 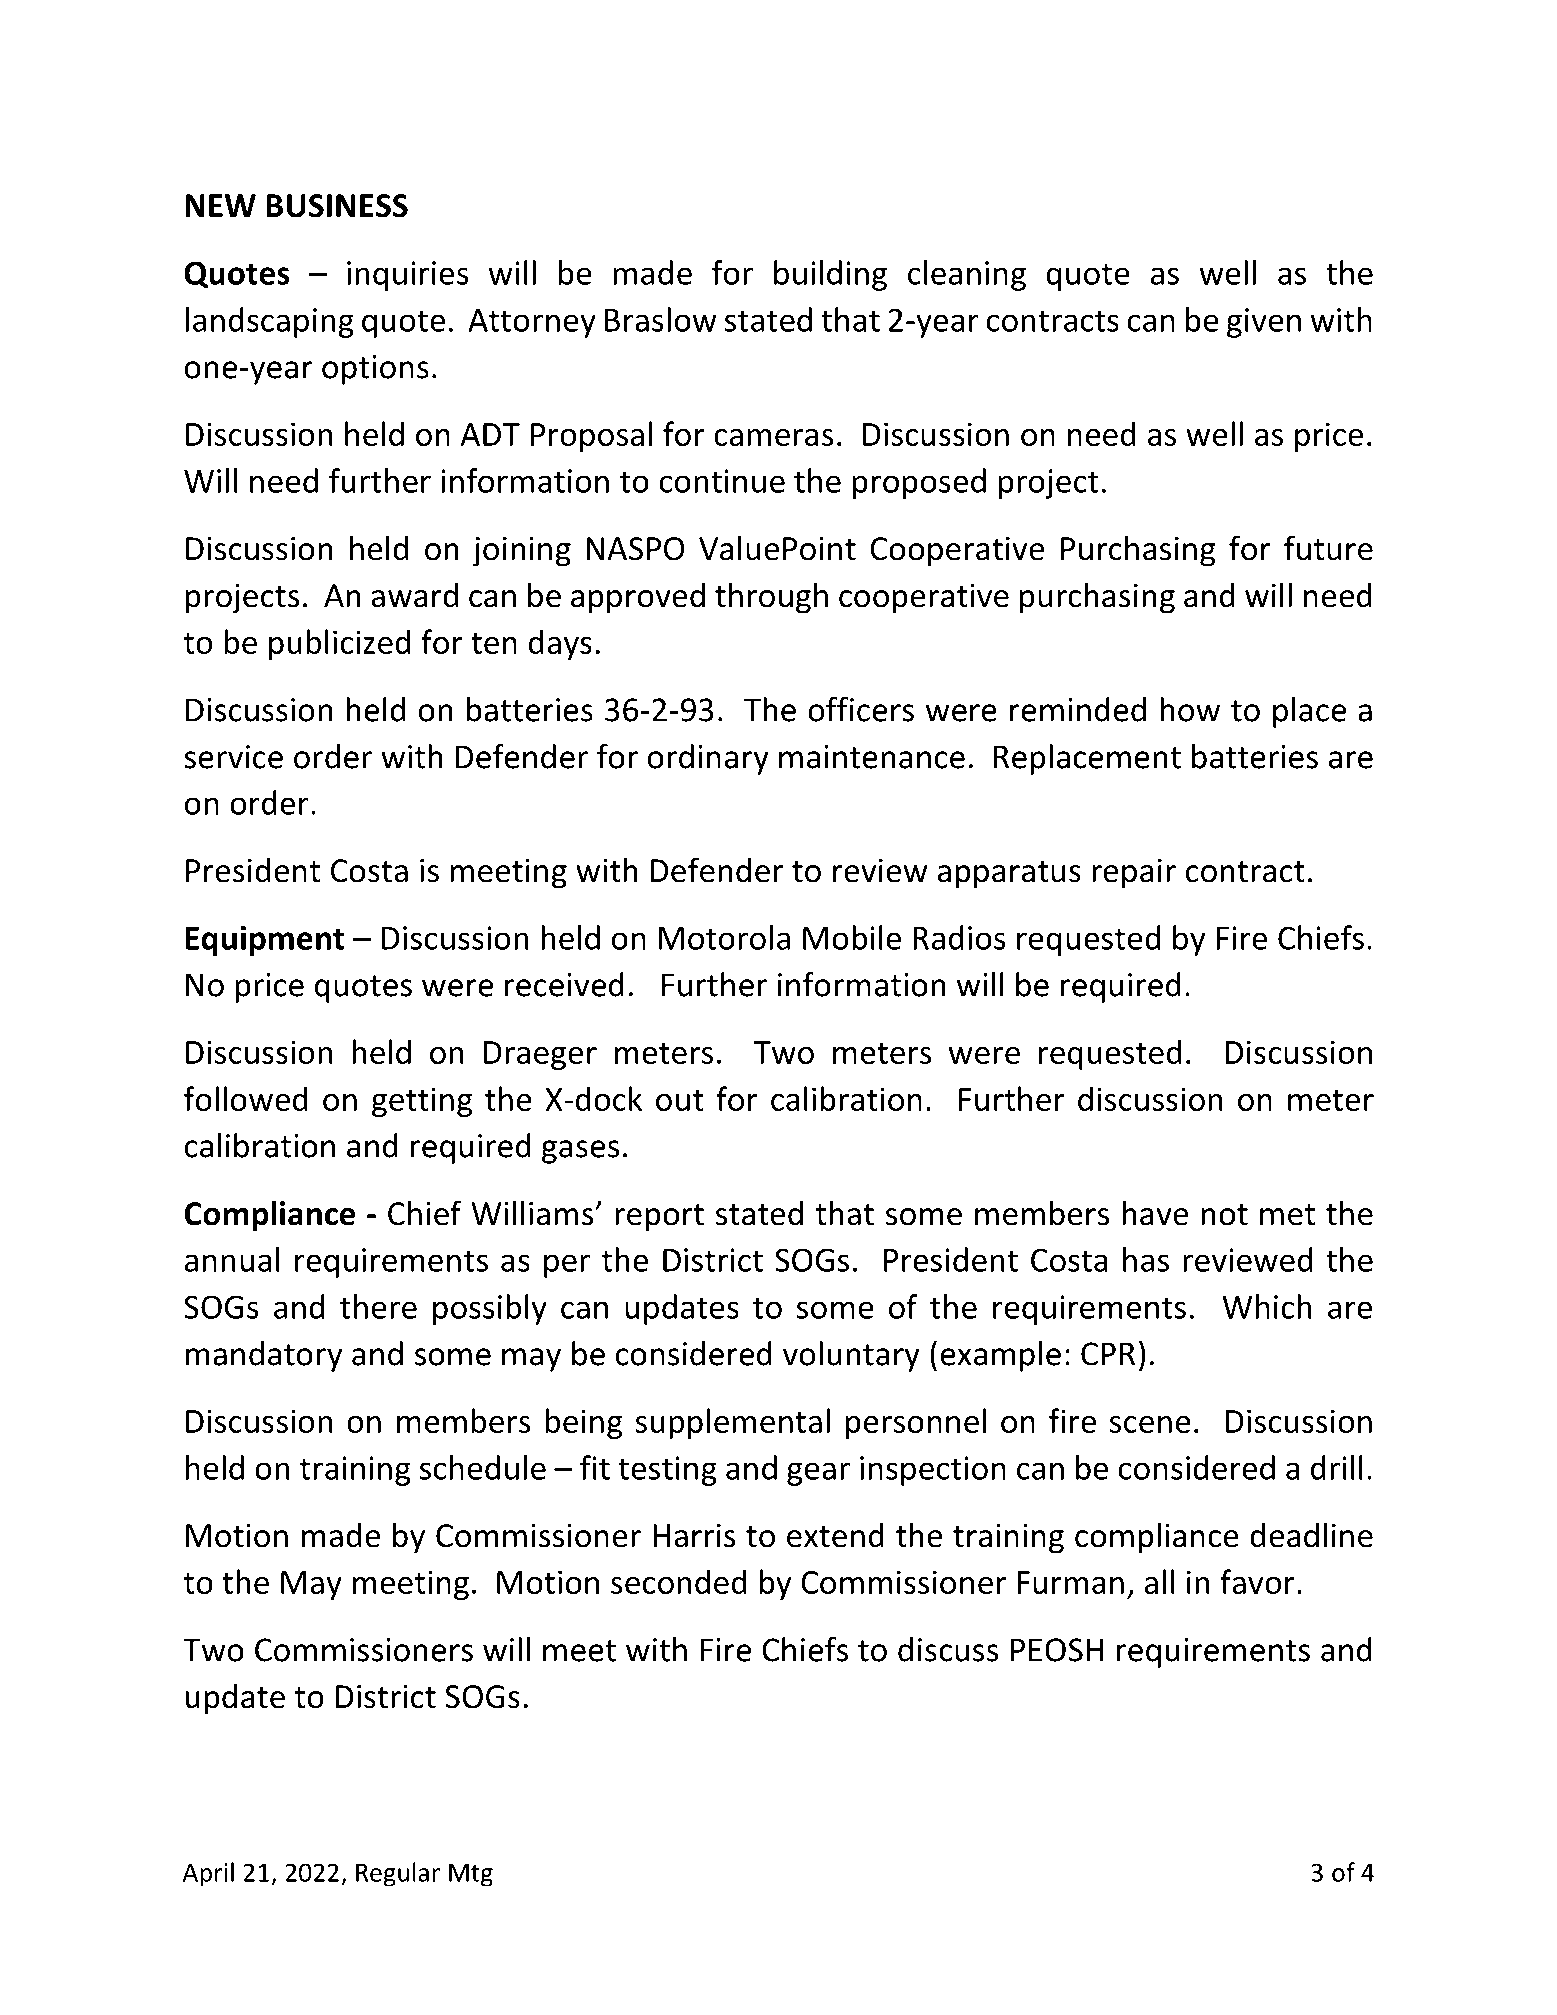 What do you see at coordinates (1160, 1581) in the page?
I see `all` at bounding box center [1160, 1581].
